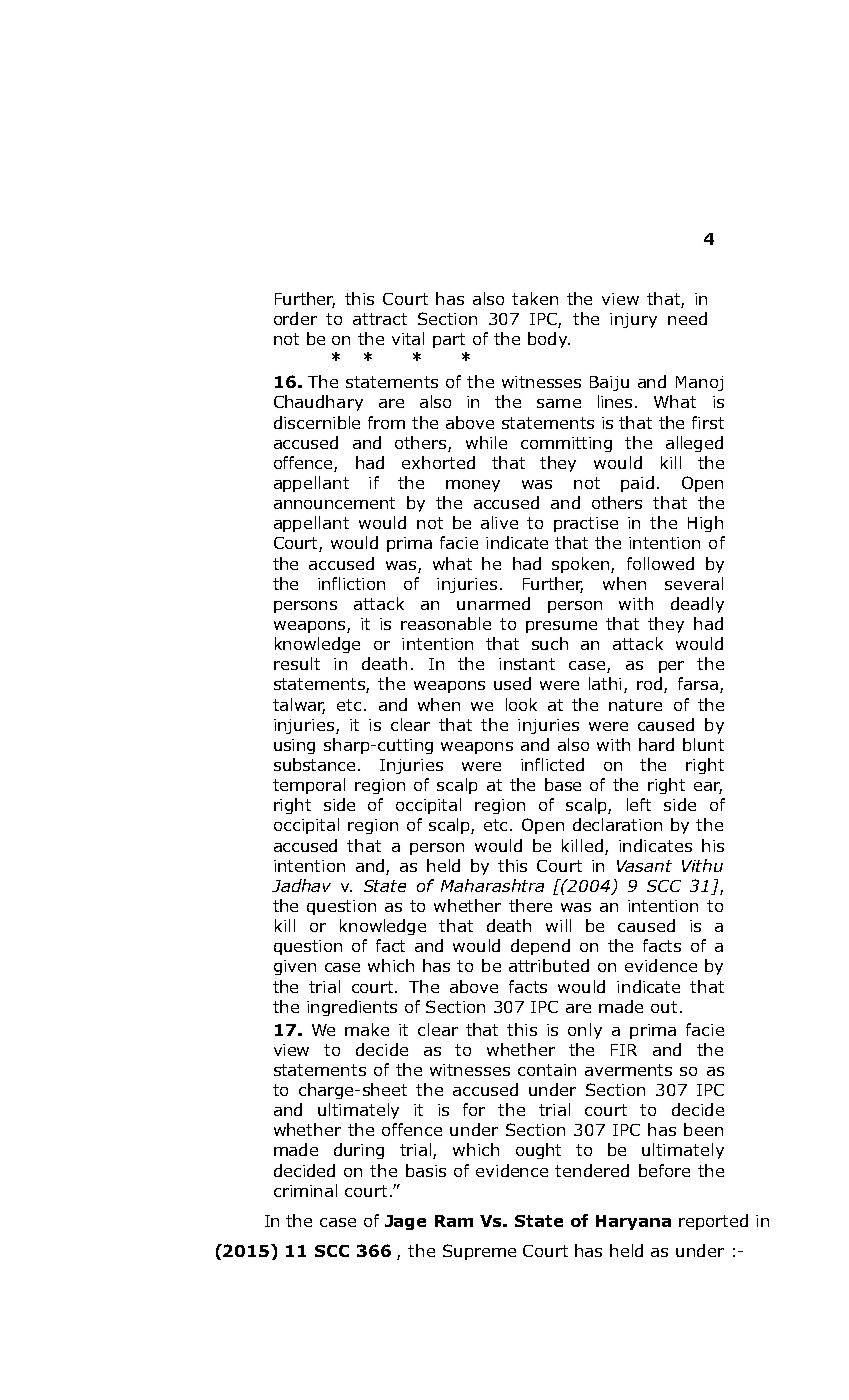 The image size is (849, 1400). I want to click on hard, so click(656, 744).
